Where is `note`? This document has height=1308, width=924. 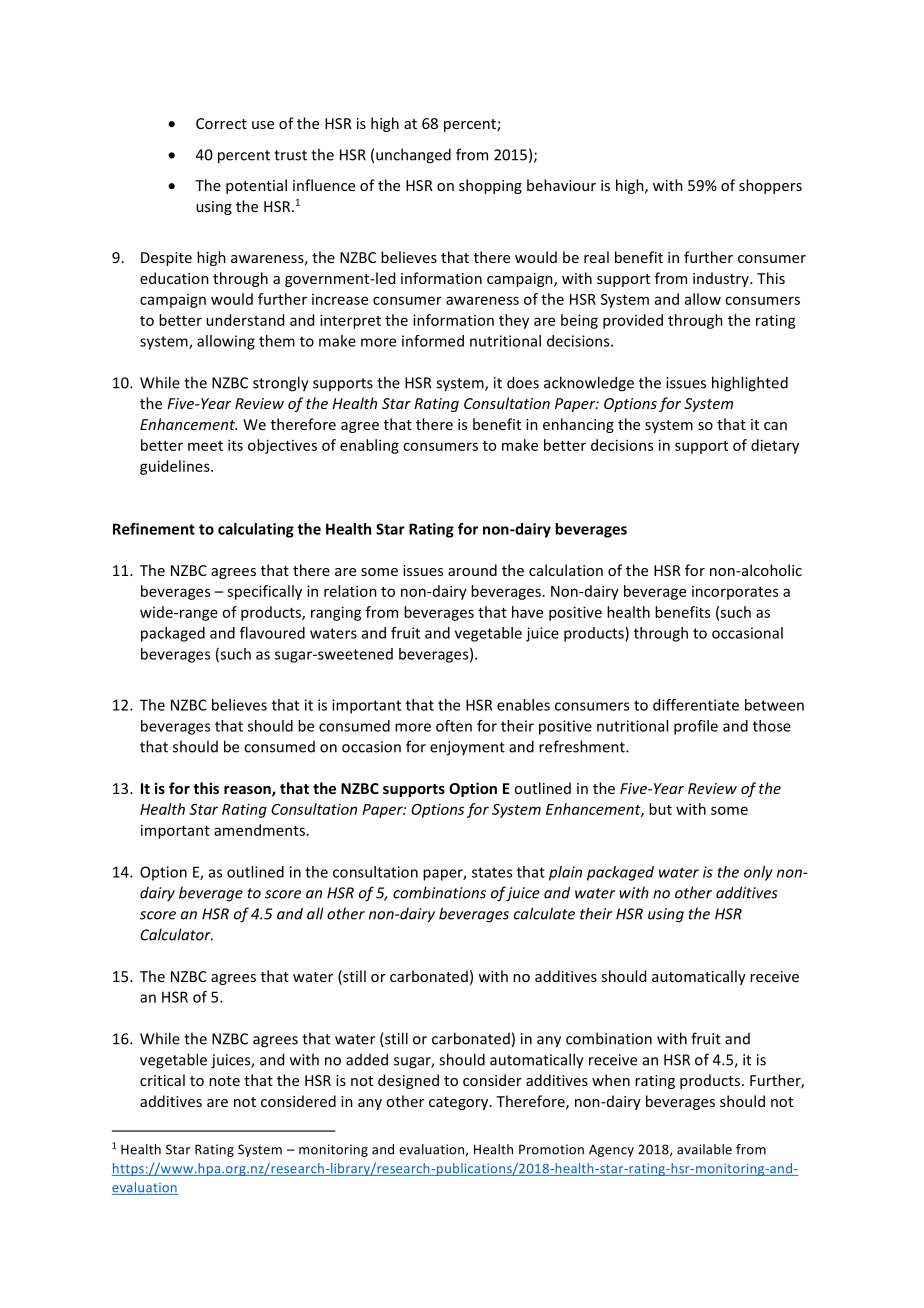
note is located at coordinates (224, 1081).
